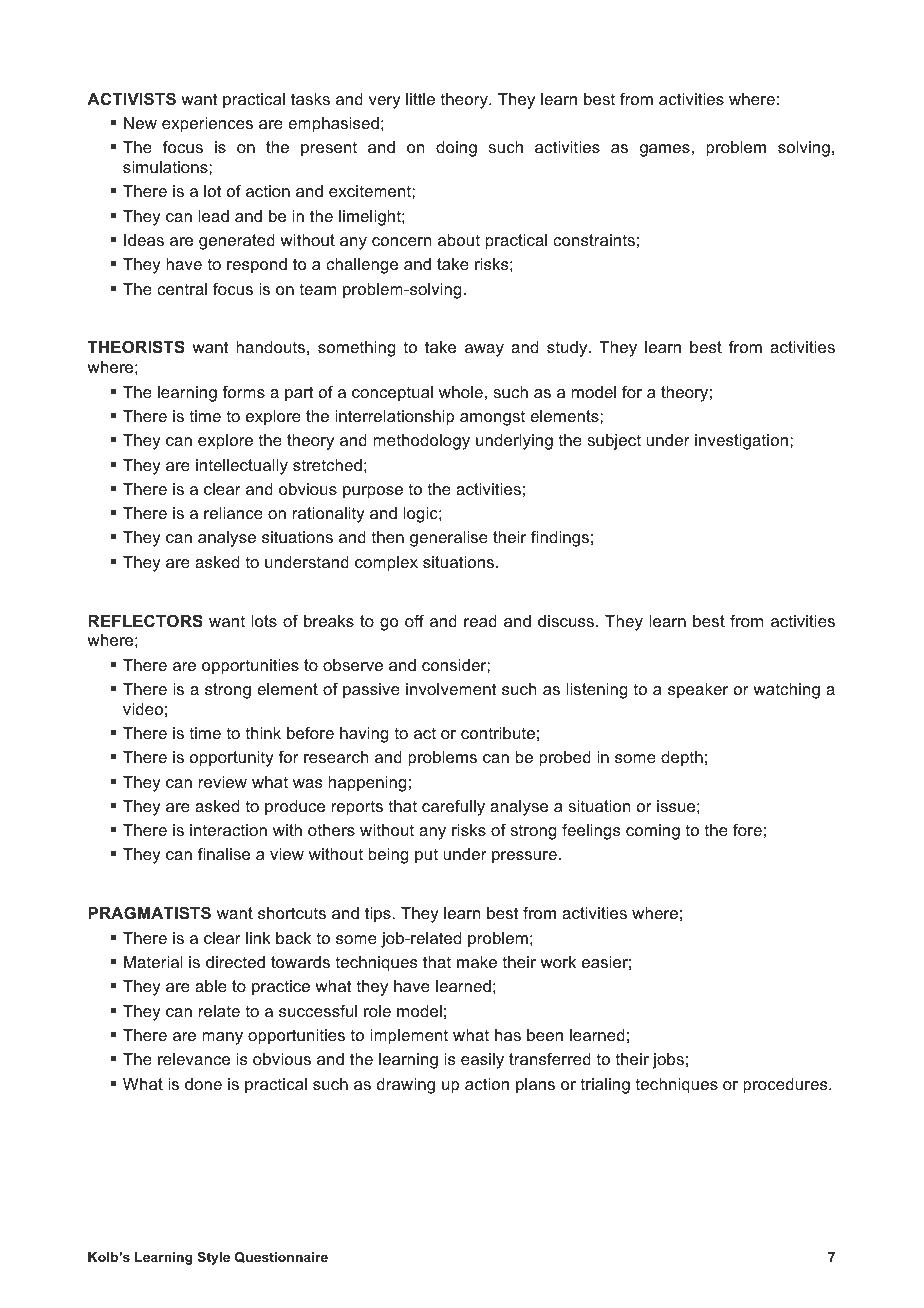 The height and width of the image is (1308, 924). What do you see at coordinates (143, 709) in the image?
I see `video` at bounding box center [143, 709].
